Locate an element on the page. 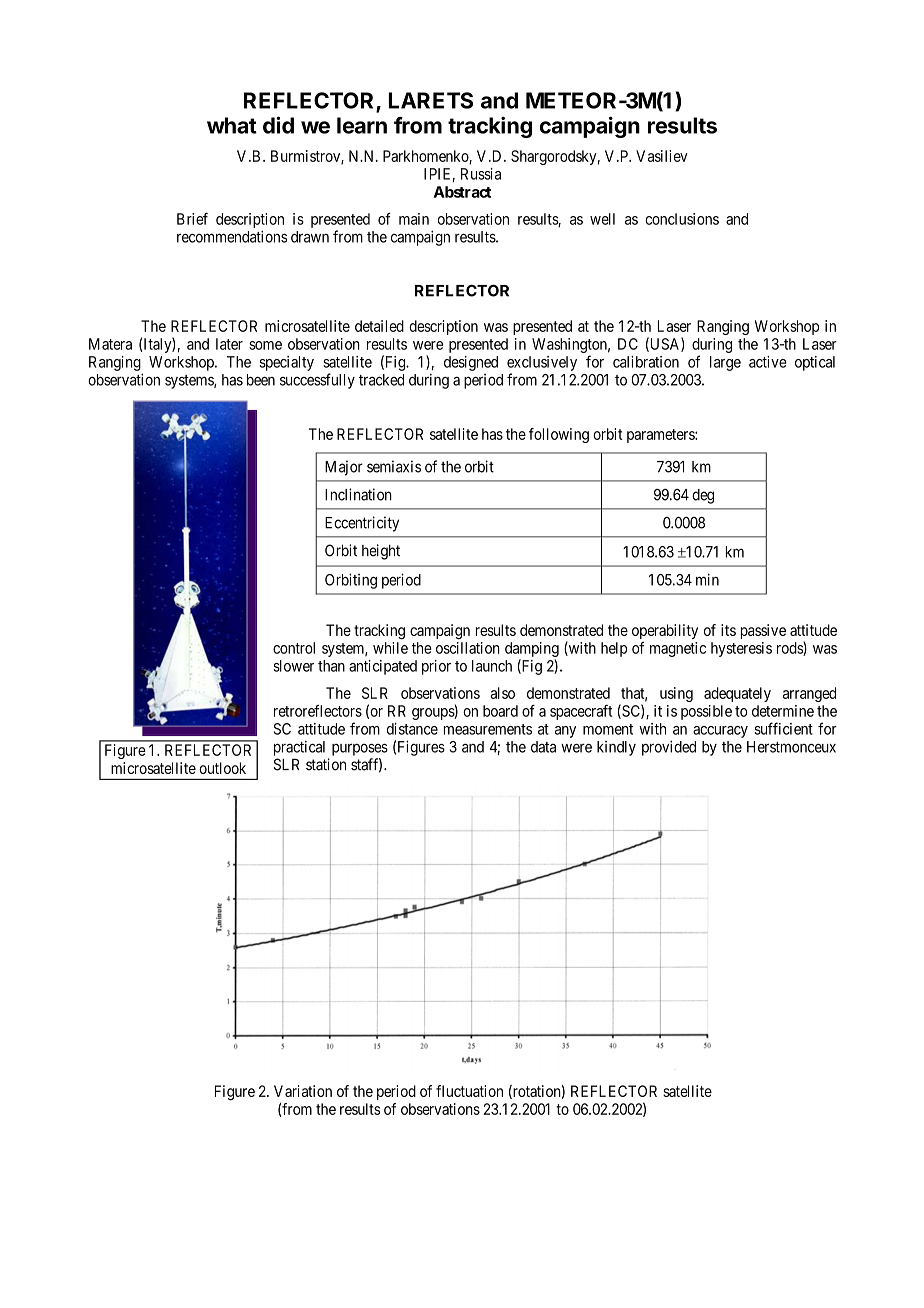 Image resolution: width=924 pixels, height=1308 pixels. deg is located at coordinates (703, 496).
